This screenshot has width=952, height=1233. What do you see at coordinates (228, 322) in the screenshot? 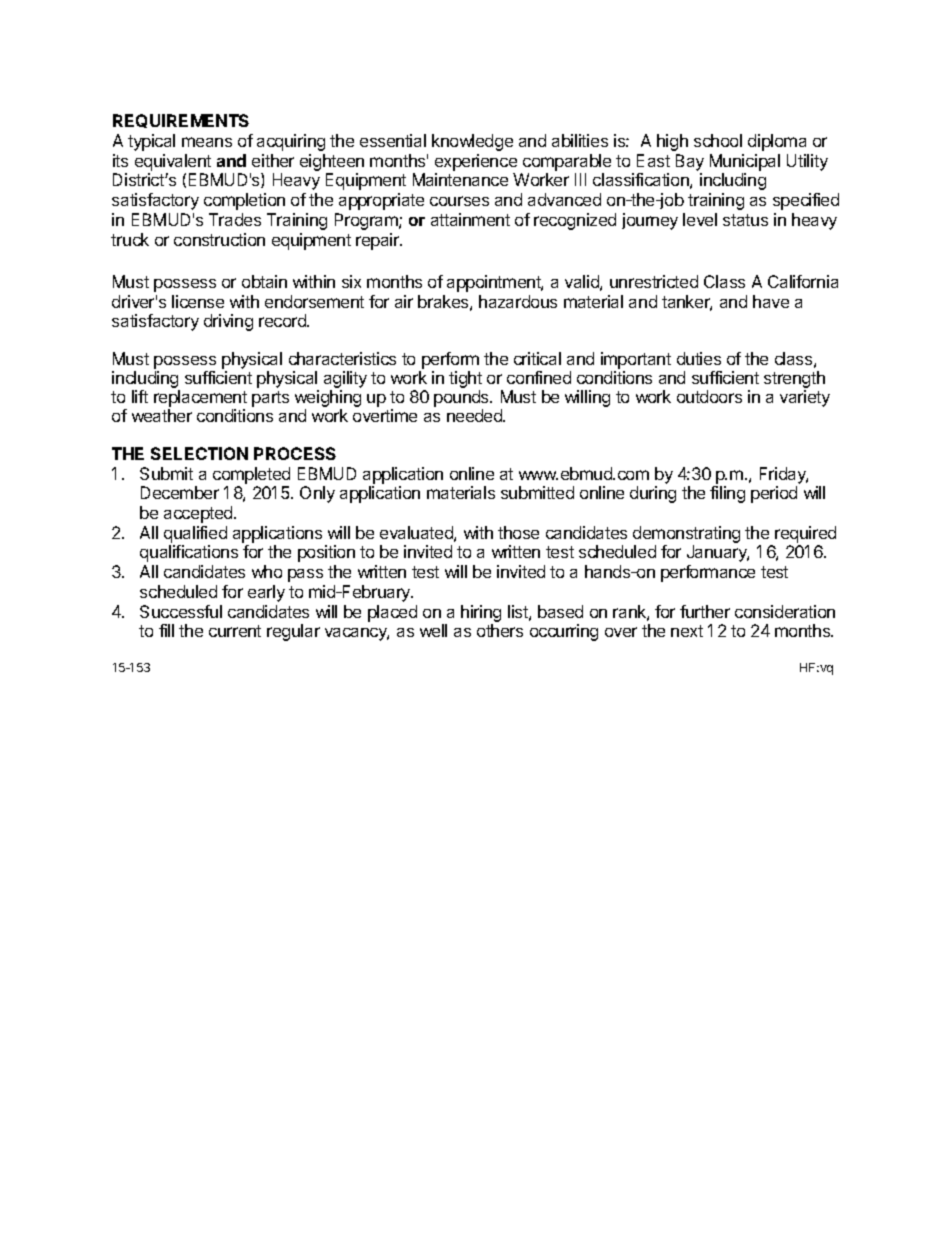
I see `driving` at bounding box center [228, 322].
